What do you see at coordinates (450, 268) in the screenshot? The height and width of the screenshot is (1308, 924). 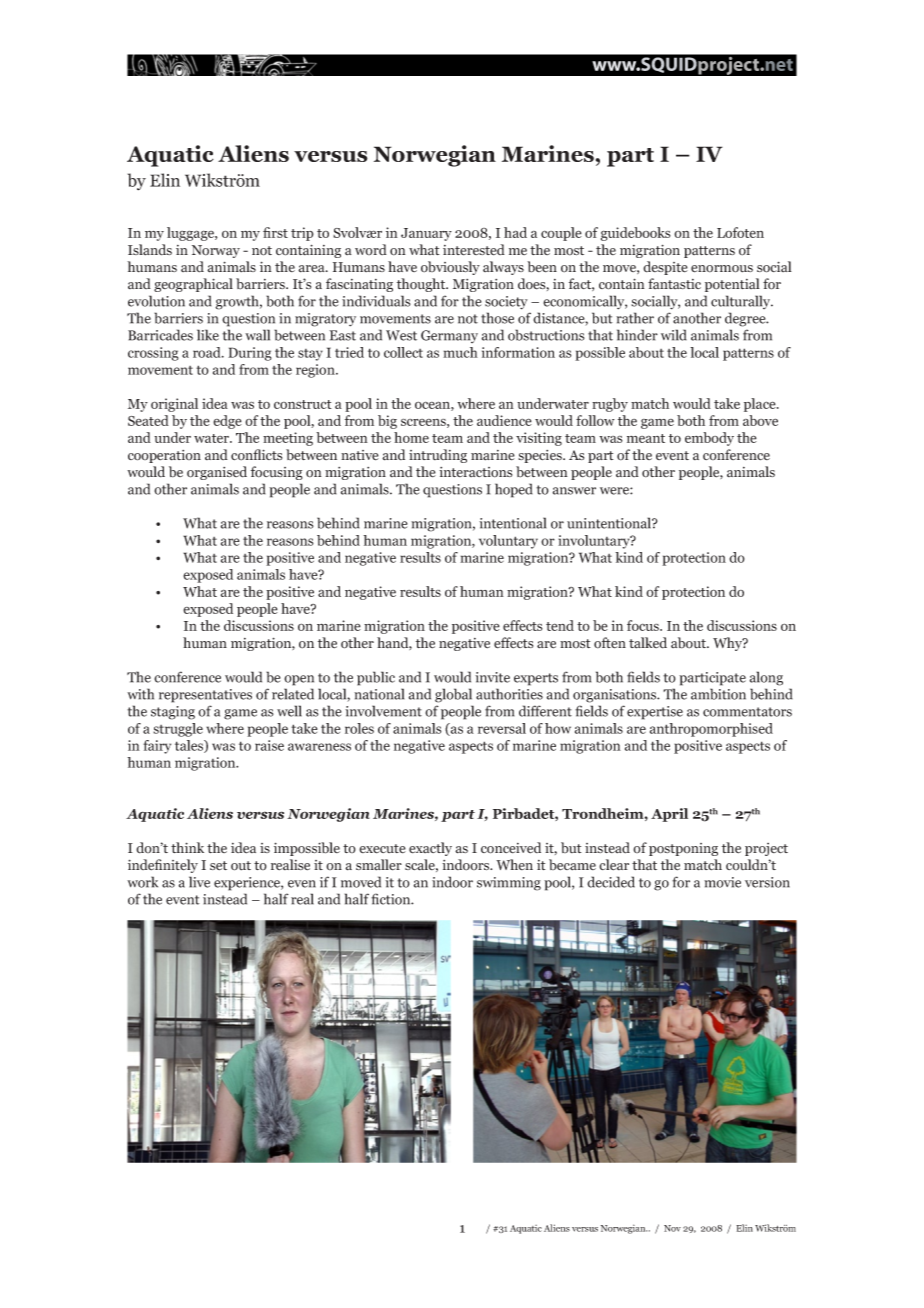 I see `obviously` at bounding box center [450, 268].
